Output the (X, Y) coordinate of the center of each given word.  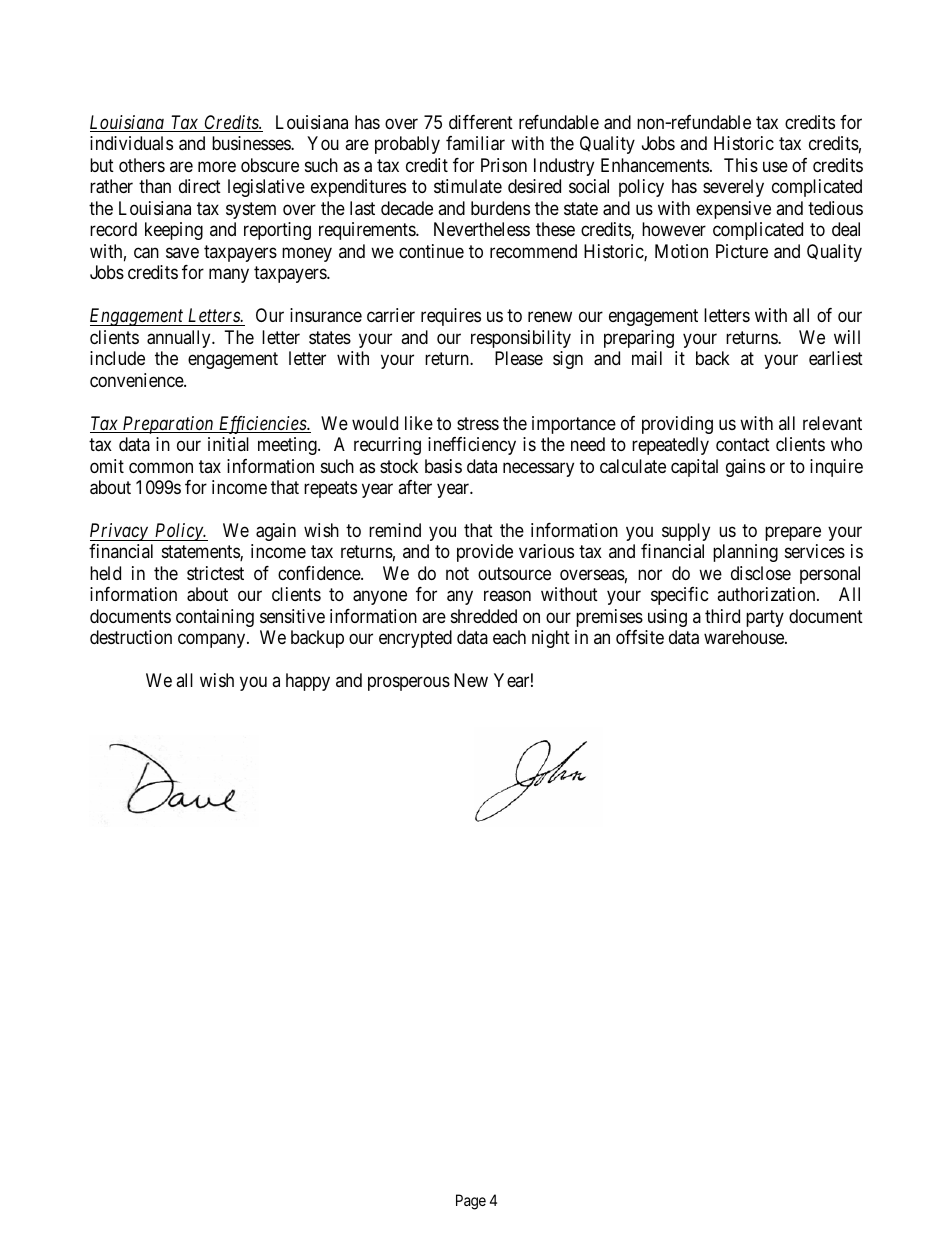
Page (471, 1202)
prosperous (409, 684)
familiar (475, 143)
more (217, 166)
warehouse (745, 637)
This (741, 165)
